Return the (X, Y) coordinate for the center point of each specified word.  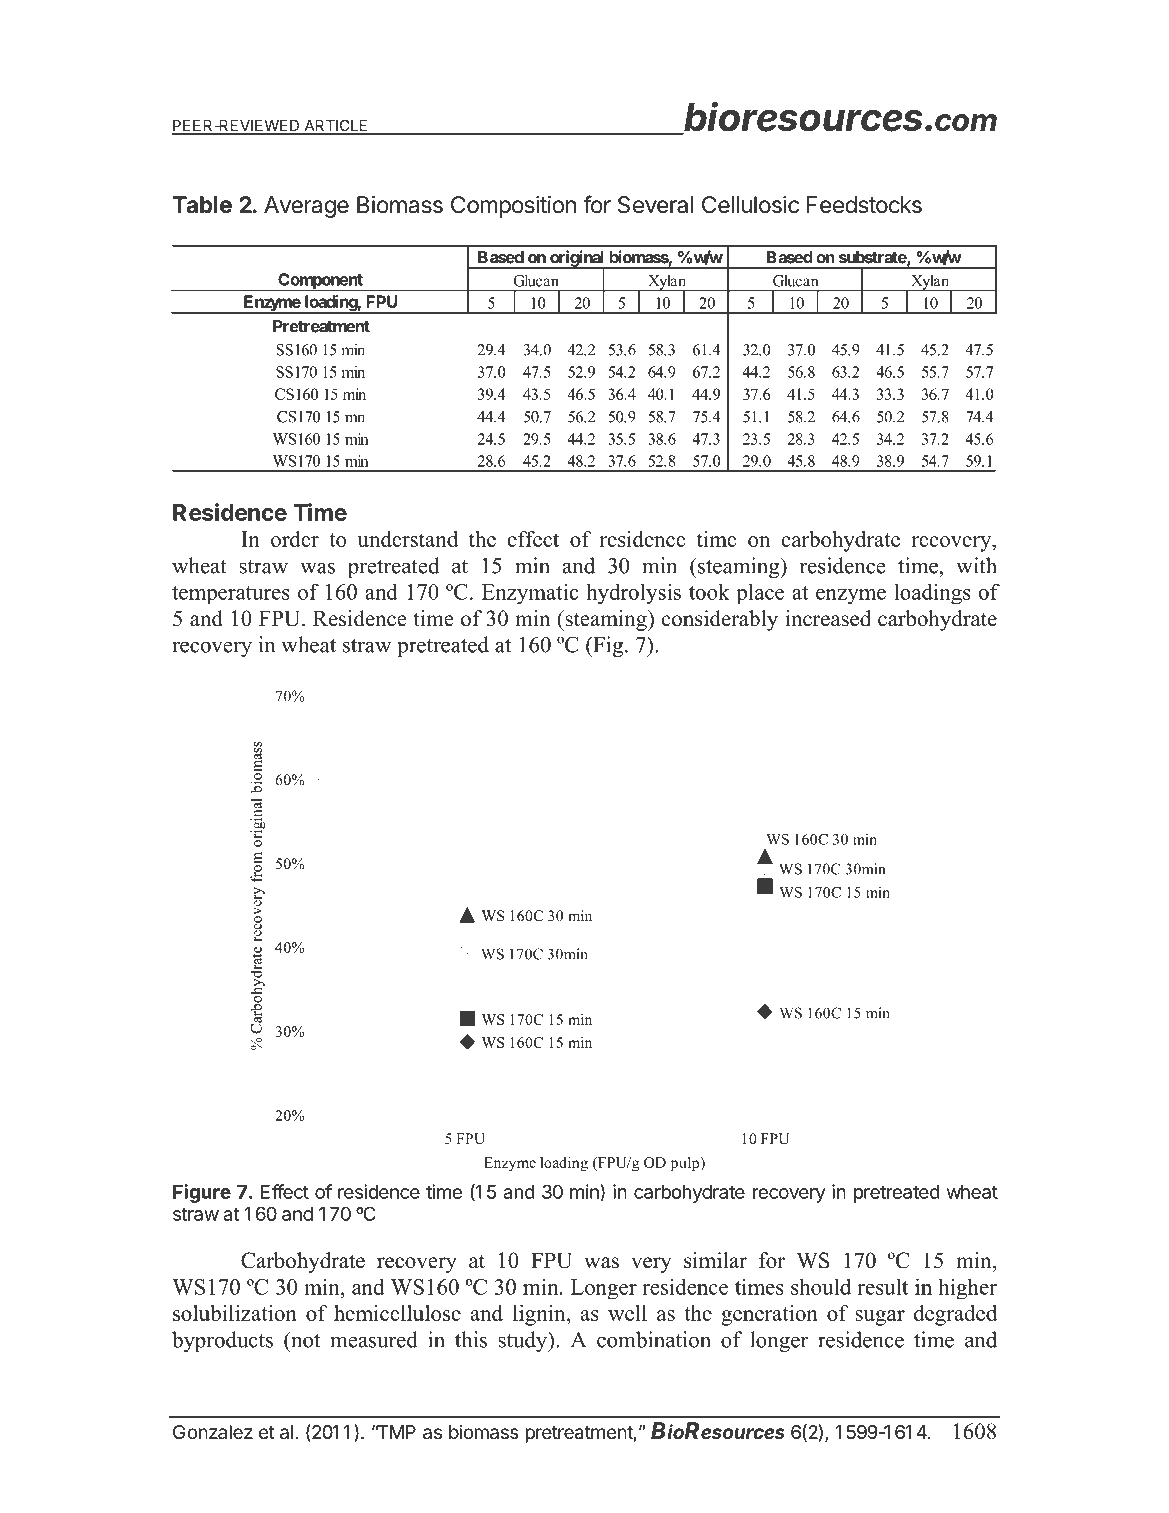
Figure (202, 1193)
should (821, 1286)
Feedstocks (864, 205)
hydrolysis (633, 594)
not (304, 1339)
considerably (720, 620)
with (976, 565)
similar (715, 1260)
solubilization (235, 1313)
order (295, 539)
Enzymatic (530, 594)
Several (655, 205)
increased (828, 618)
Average (306, 207)
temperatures (231, 595)
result (882, 1286)
